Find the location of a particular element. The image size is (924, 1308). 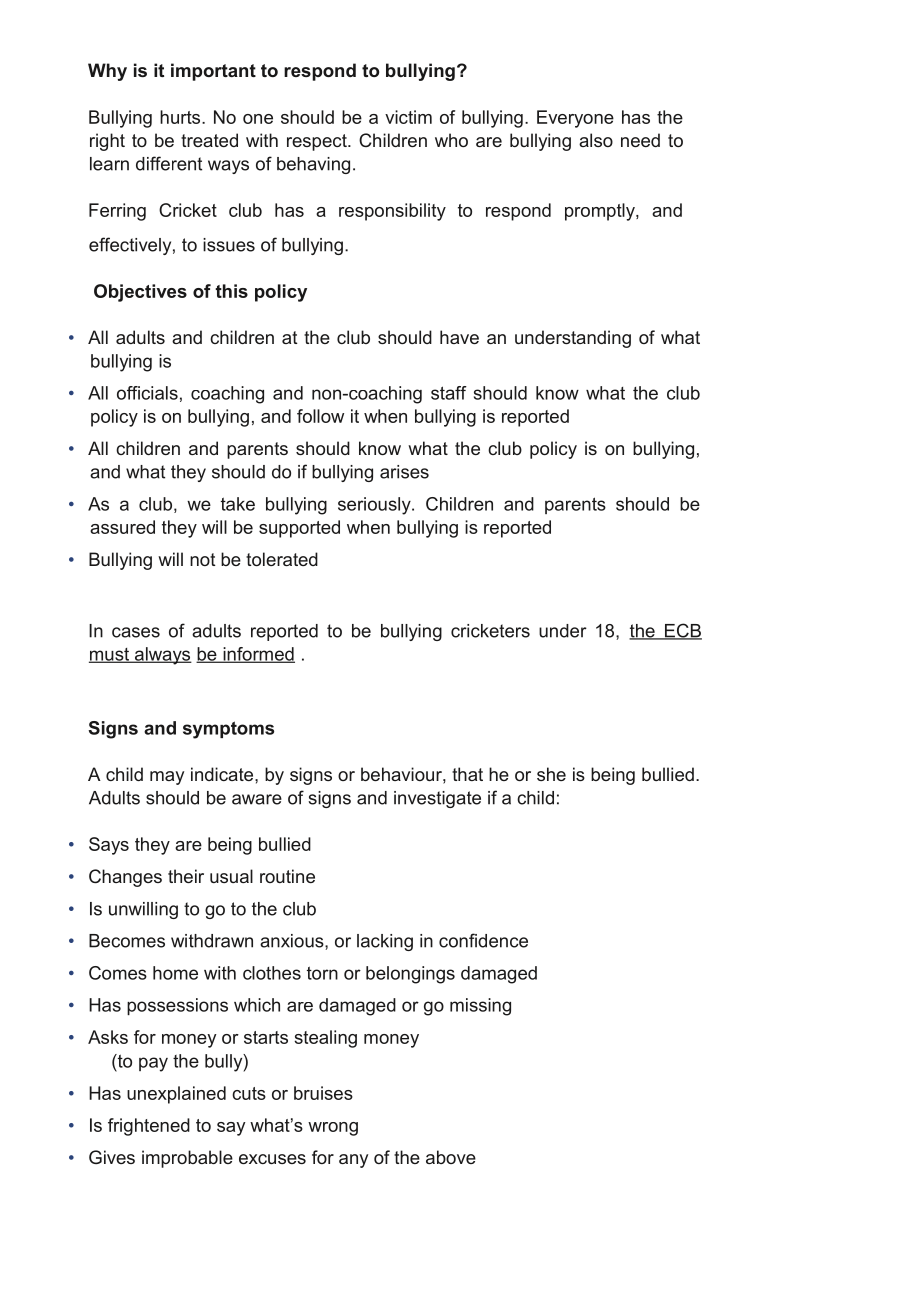

lacking is located at coordinates (385, 942).
